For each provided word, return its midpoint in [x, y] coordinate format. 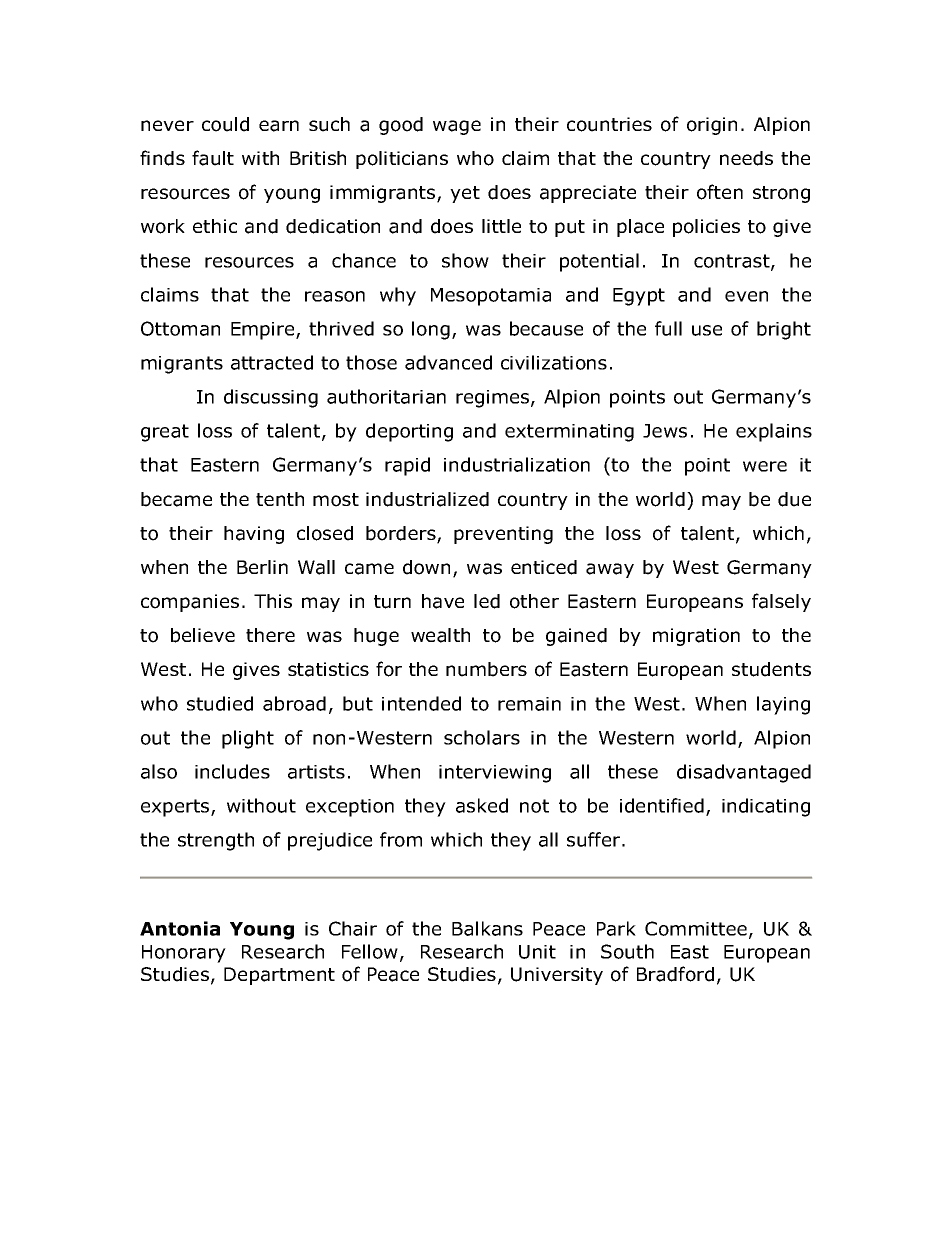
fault [213, 158]
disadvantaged [744, 773]
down [426, 567]
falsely [781, 602]
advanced [448, 362]
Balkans [487, 928]
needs [746, 158]
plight [248, 739]
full [668, 328]
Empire [264, 331]
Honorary [184, 954]
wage [457, 127]
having [254, 535]
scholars [482, 737]
